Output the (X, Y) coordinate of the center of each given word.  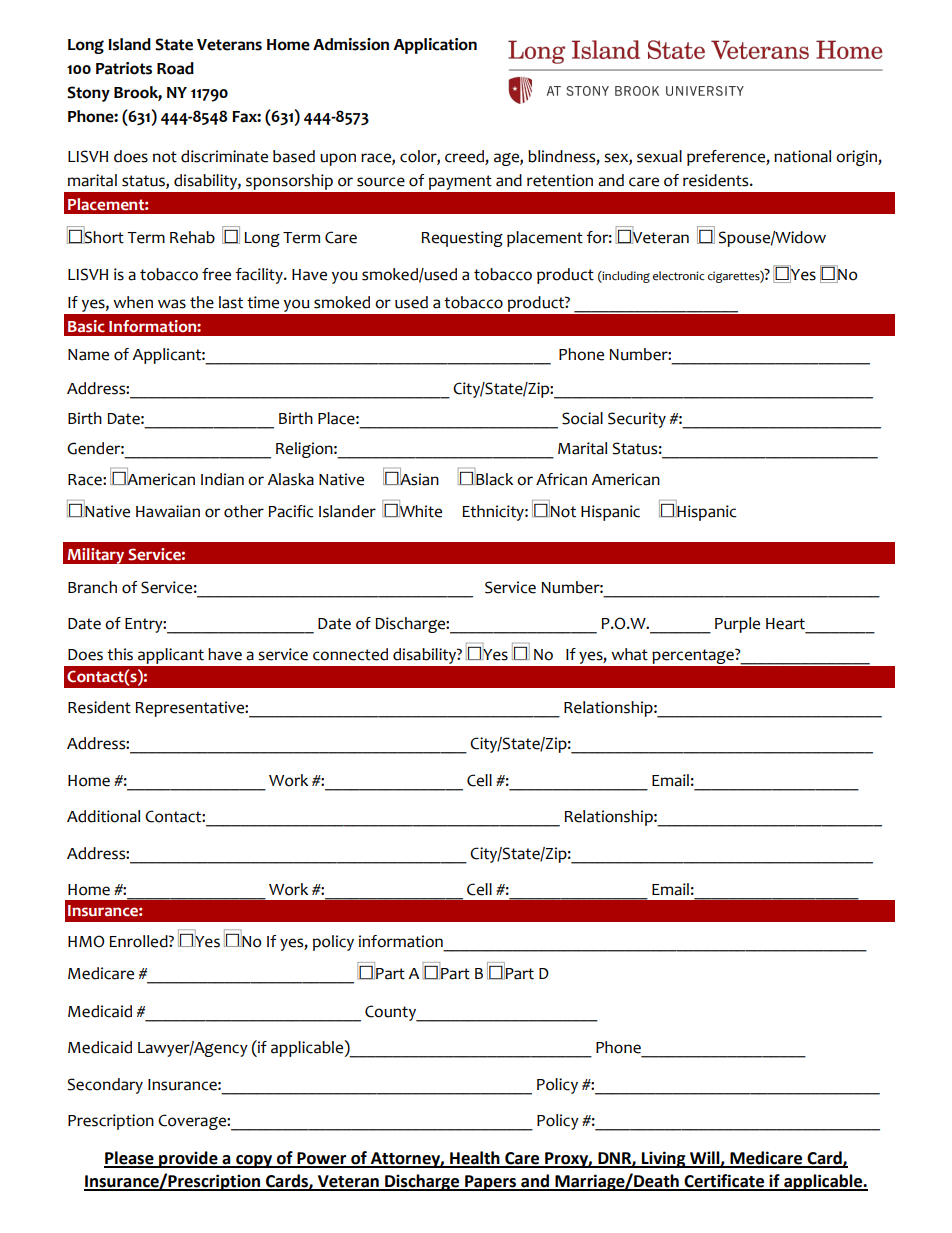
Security (637, 420)
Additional (103, 816)
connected (350, 654)
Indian (222, 479)
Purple (737, 625)
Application (435, 46)
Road (175, 68)
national (802, 156)
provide (188, 1159)
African (561, 479)
